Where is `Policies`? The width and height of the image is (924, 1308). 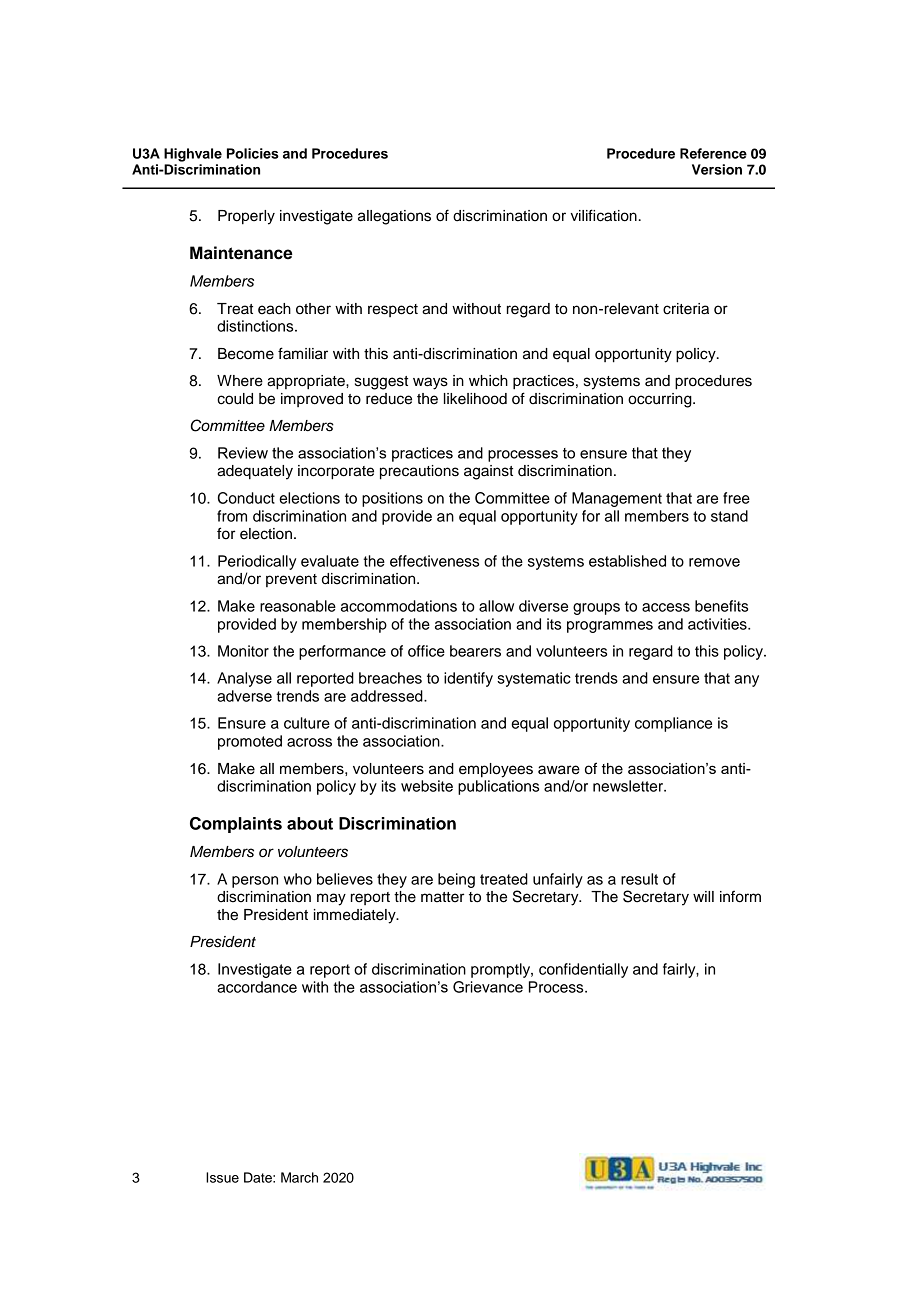 Policies is located at coordinates (253, 153).
